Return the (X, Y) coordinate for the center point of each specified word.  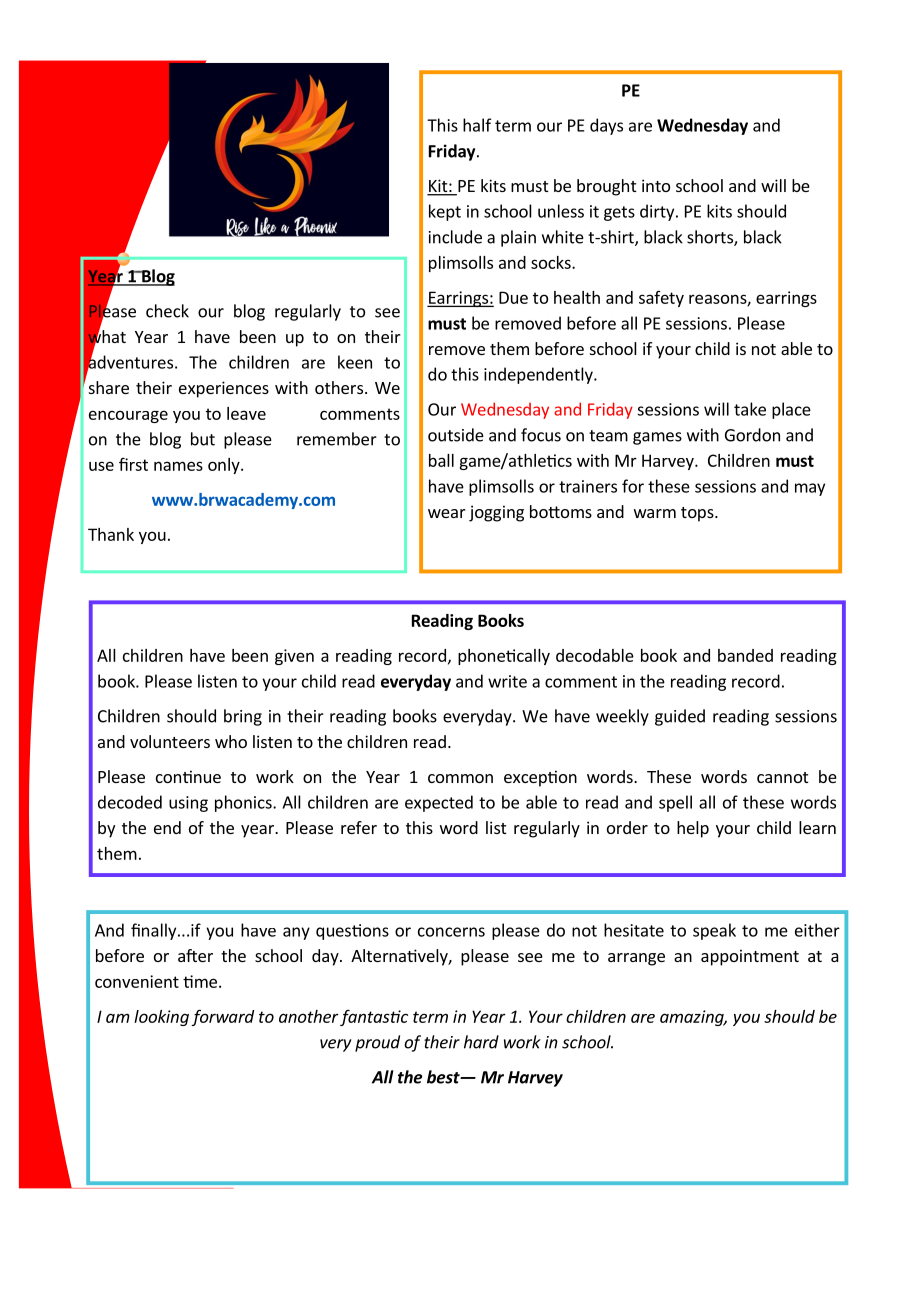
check (167, 311)
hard (481, 1042)
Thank (111, 534)
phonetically (504, 657)
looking (161, 1018)
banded (745, 655)
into (656, 185)
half (477, 125)
